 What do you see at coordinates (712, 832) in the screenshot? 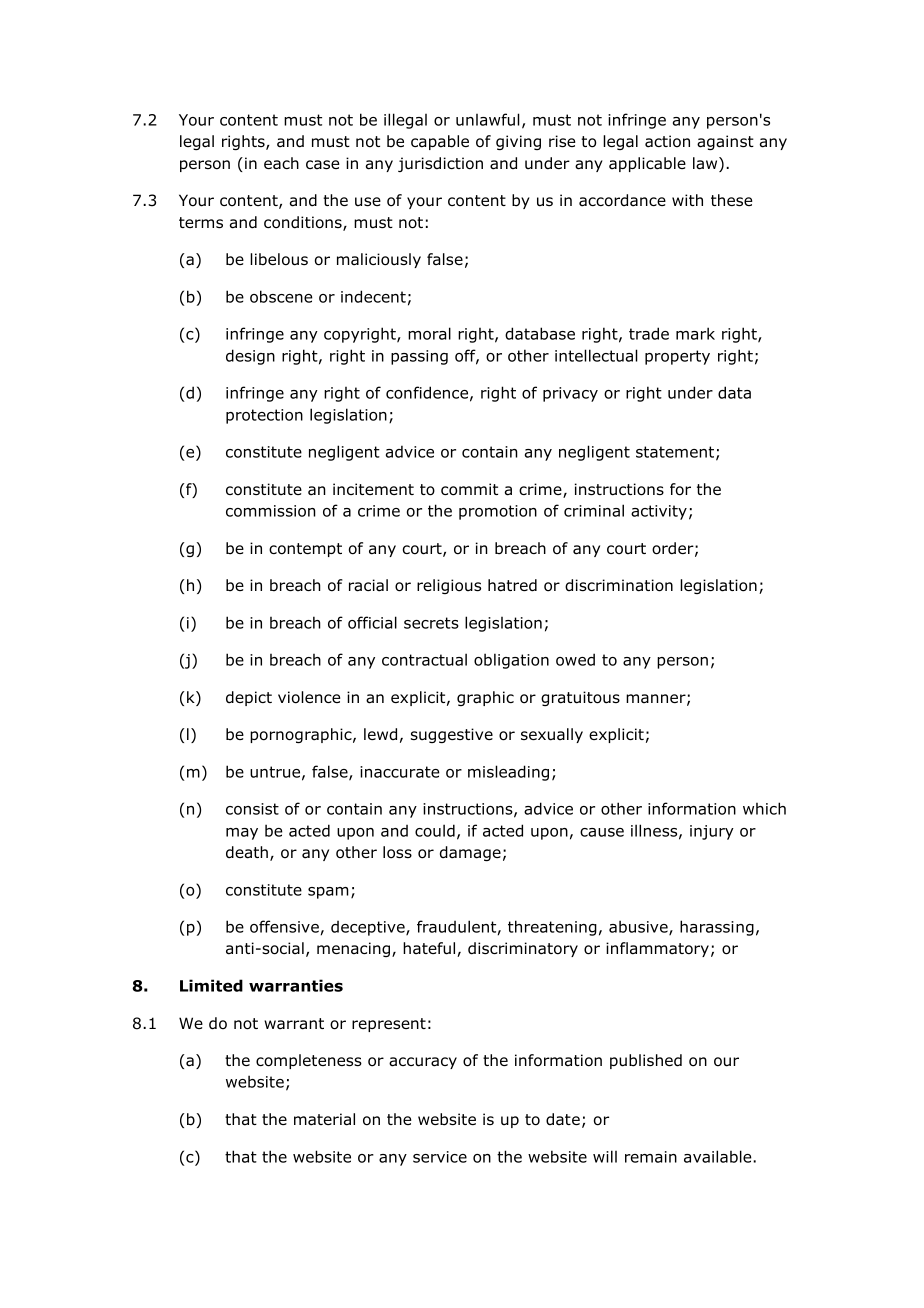
I see `injury` at bounding box center [712, 832].
